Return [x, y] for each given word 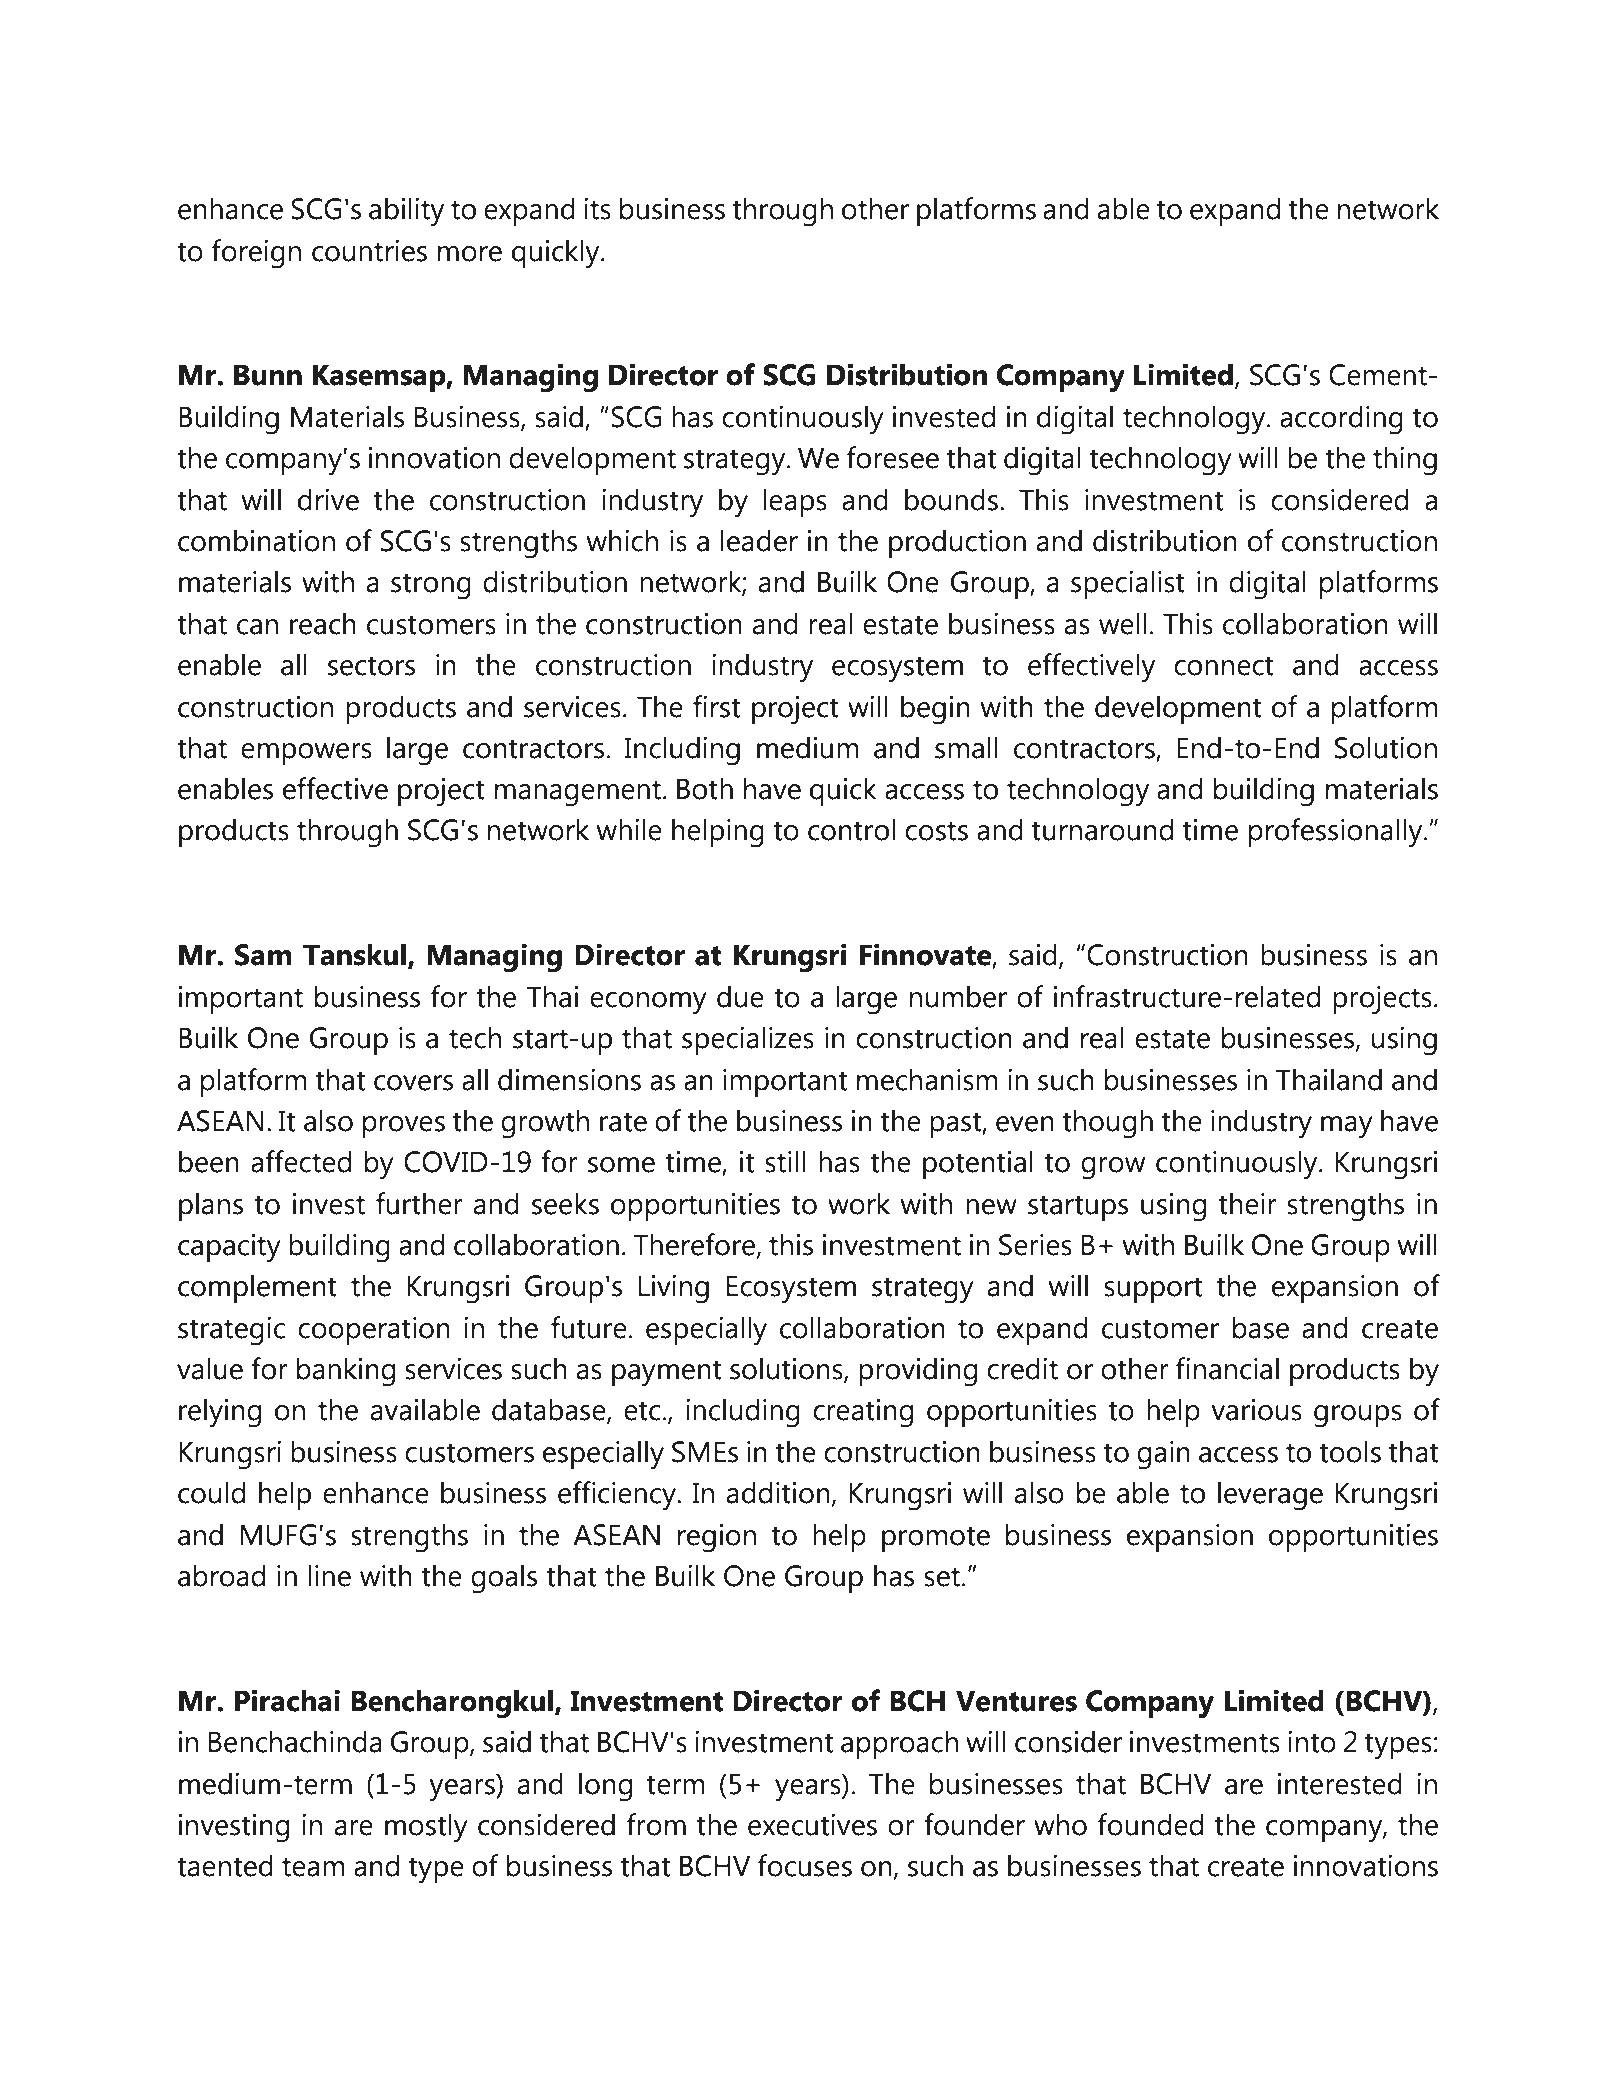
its [597, 209]
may [1347, 1127]
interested [1340, 1783]
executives [812, 1825]
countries [369, 251]
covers [413, 1083]
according [1341, 420]
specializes [748, 1040]
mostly [426, 1828]
